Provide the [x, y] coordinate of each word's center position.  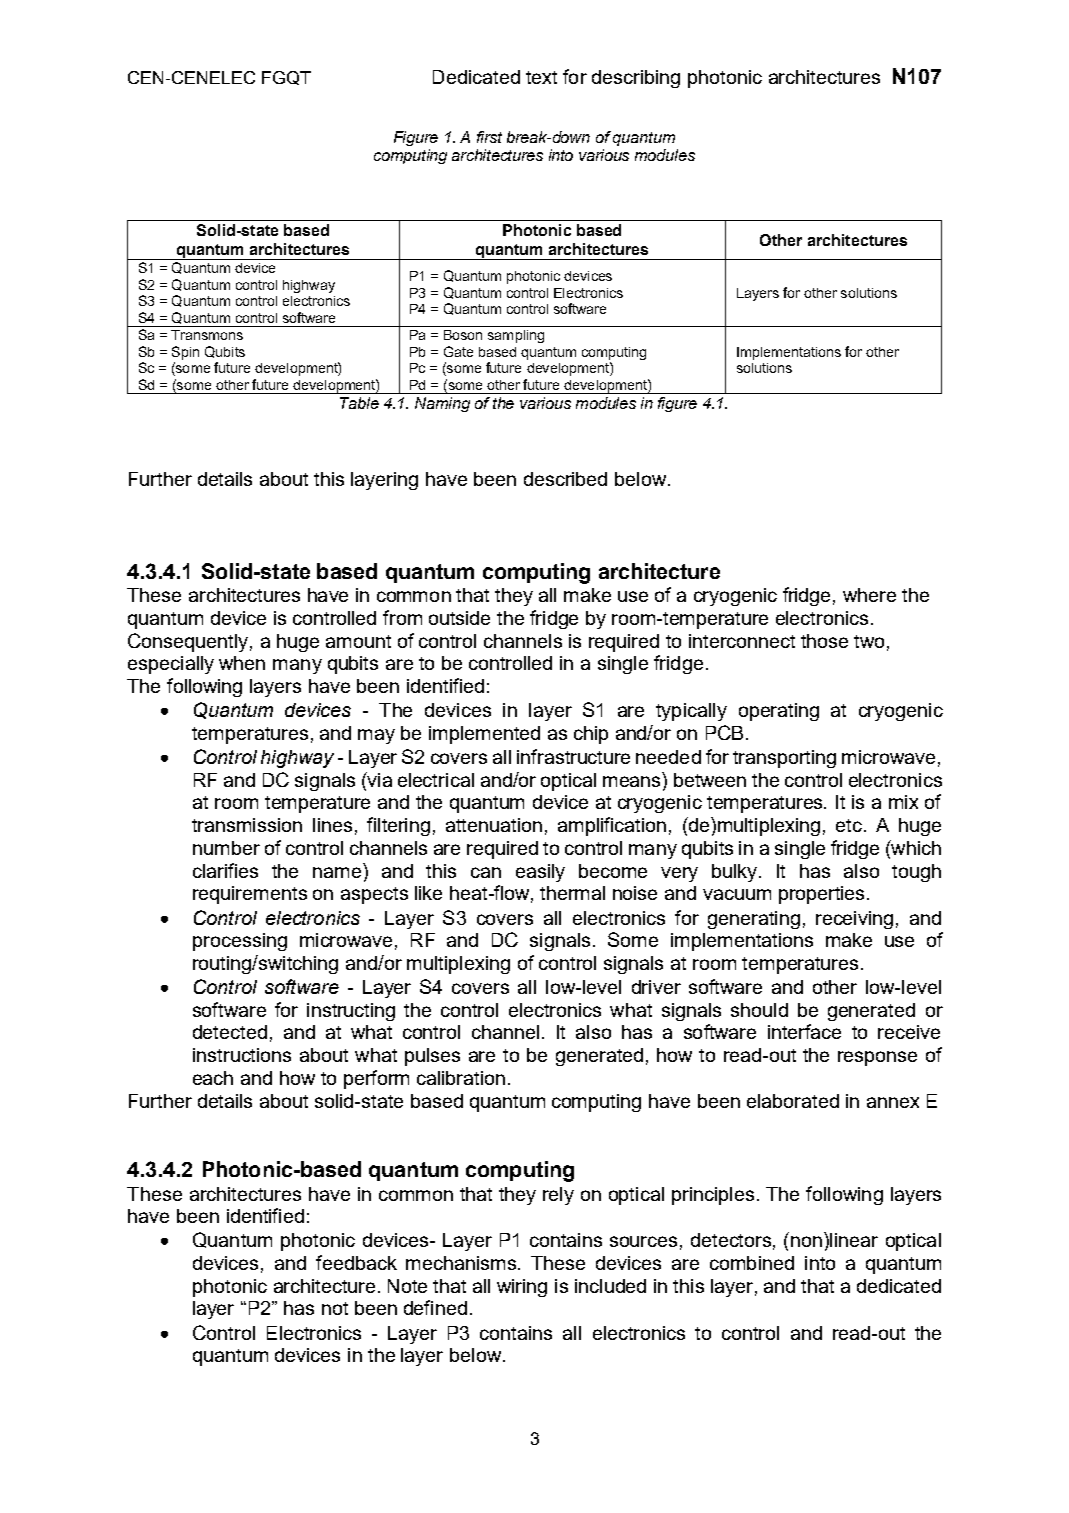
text [541, 77]
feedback [356, 1262]
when [242, 663]
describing [636, 79]
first [489, 137]
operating [779, 712]
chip [591, 735]
